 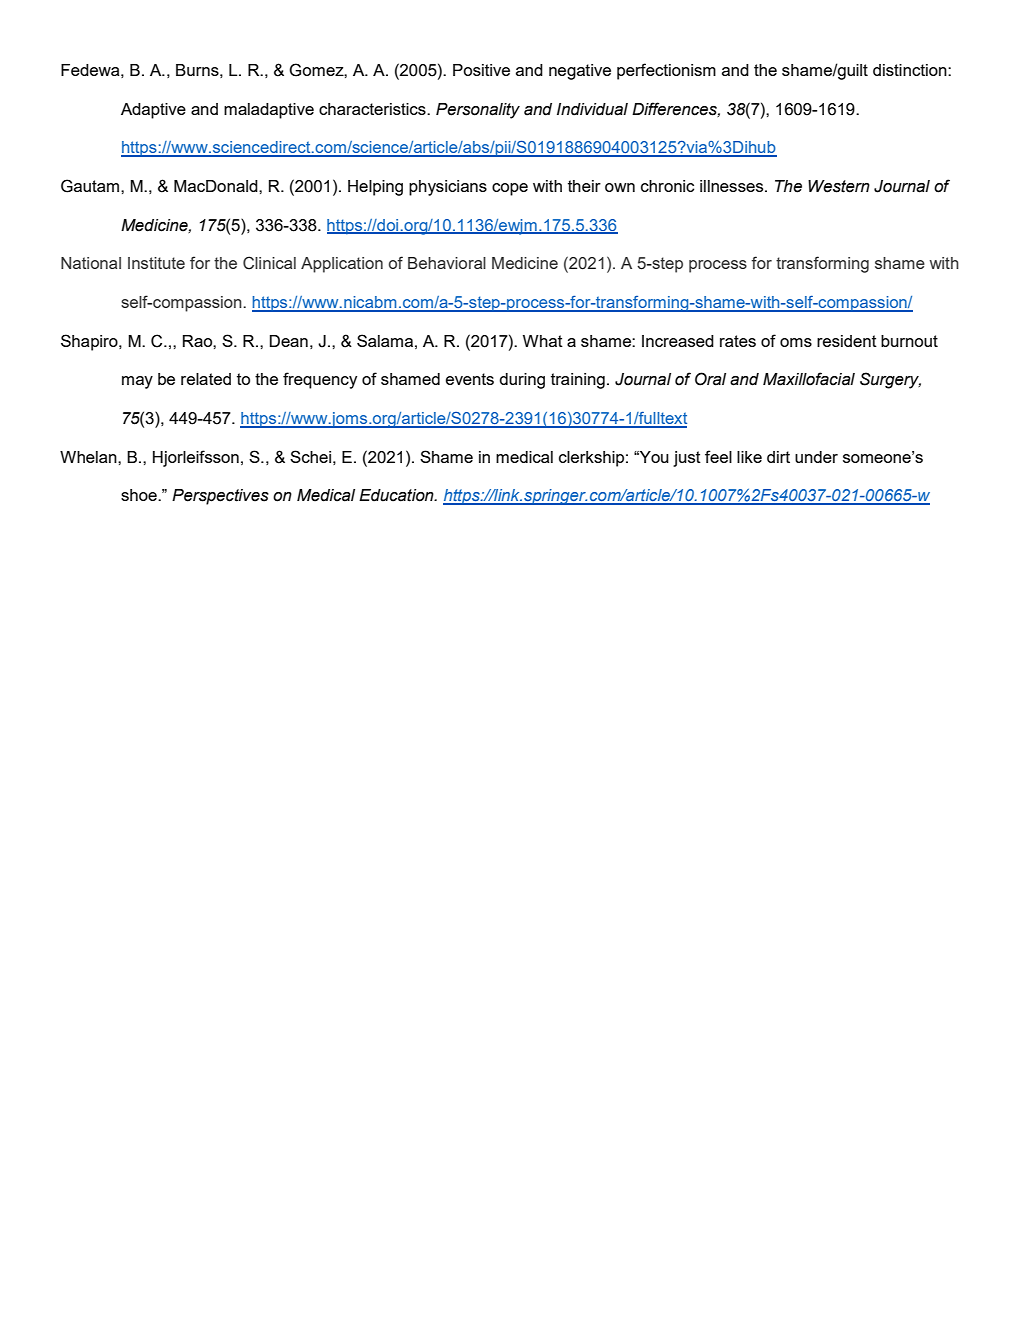 I want to click on Shapiro, so click(x=90, y=342).
